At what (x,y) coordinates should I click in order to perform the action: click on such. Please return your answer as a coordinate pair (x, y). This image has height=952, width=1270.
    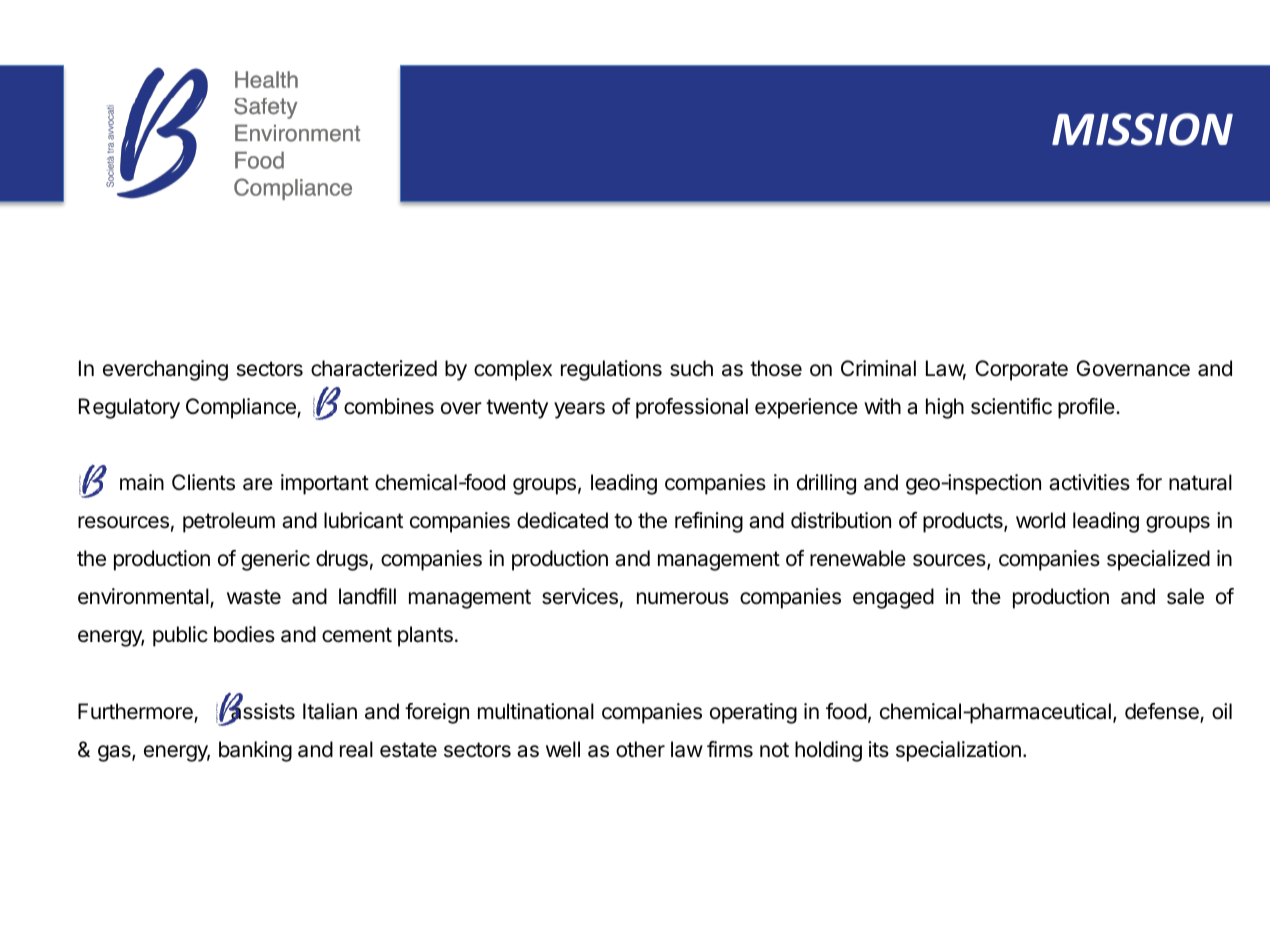
    Looking at the image, I should click on (691, 368).
